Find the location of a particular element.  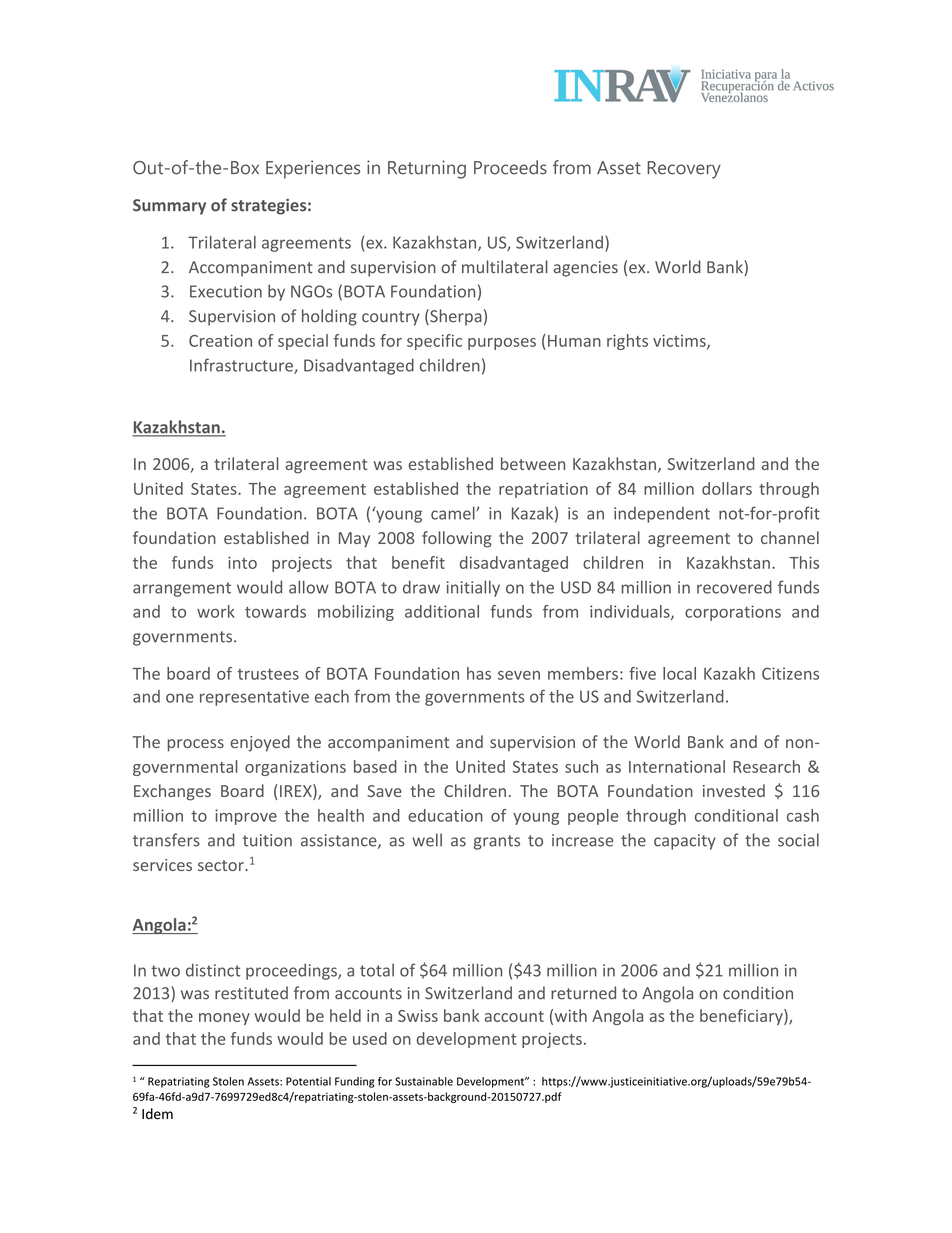

improve is located at coordinates (246, 817).
